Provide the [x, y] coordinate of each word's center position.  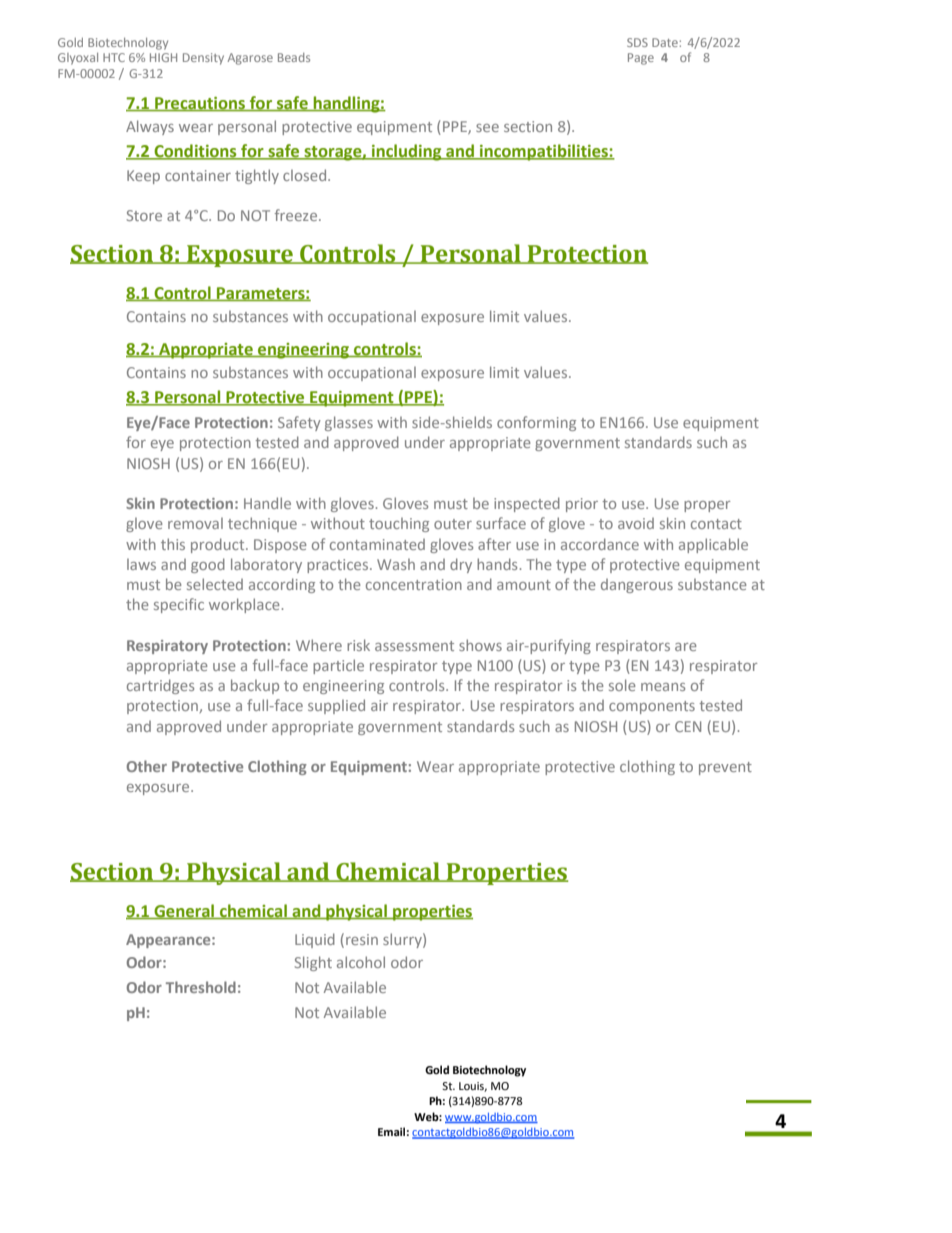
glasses [349, 423]
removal [195, 523]
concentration [414, 584]
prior [582, 505]
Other [147, 766]
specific [179, 605]
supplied [336, 706]
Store [144, 215]
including [407, 152]
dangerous [637, 586]
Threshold [201, 987]
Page [641, 59]
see [487, 128]
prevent [725, 768]
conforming [536, 423]
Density [203, 59]
